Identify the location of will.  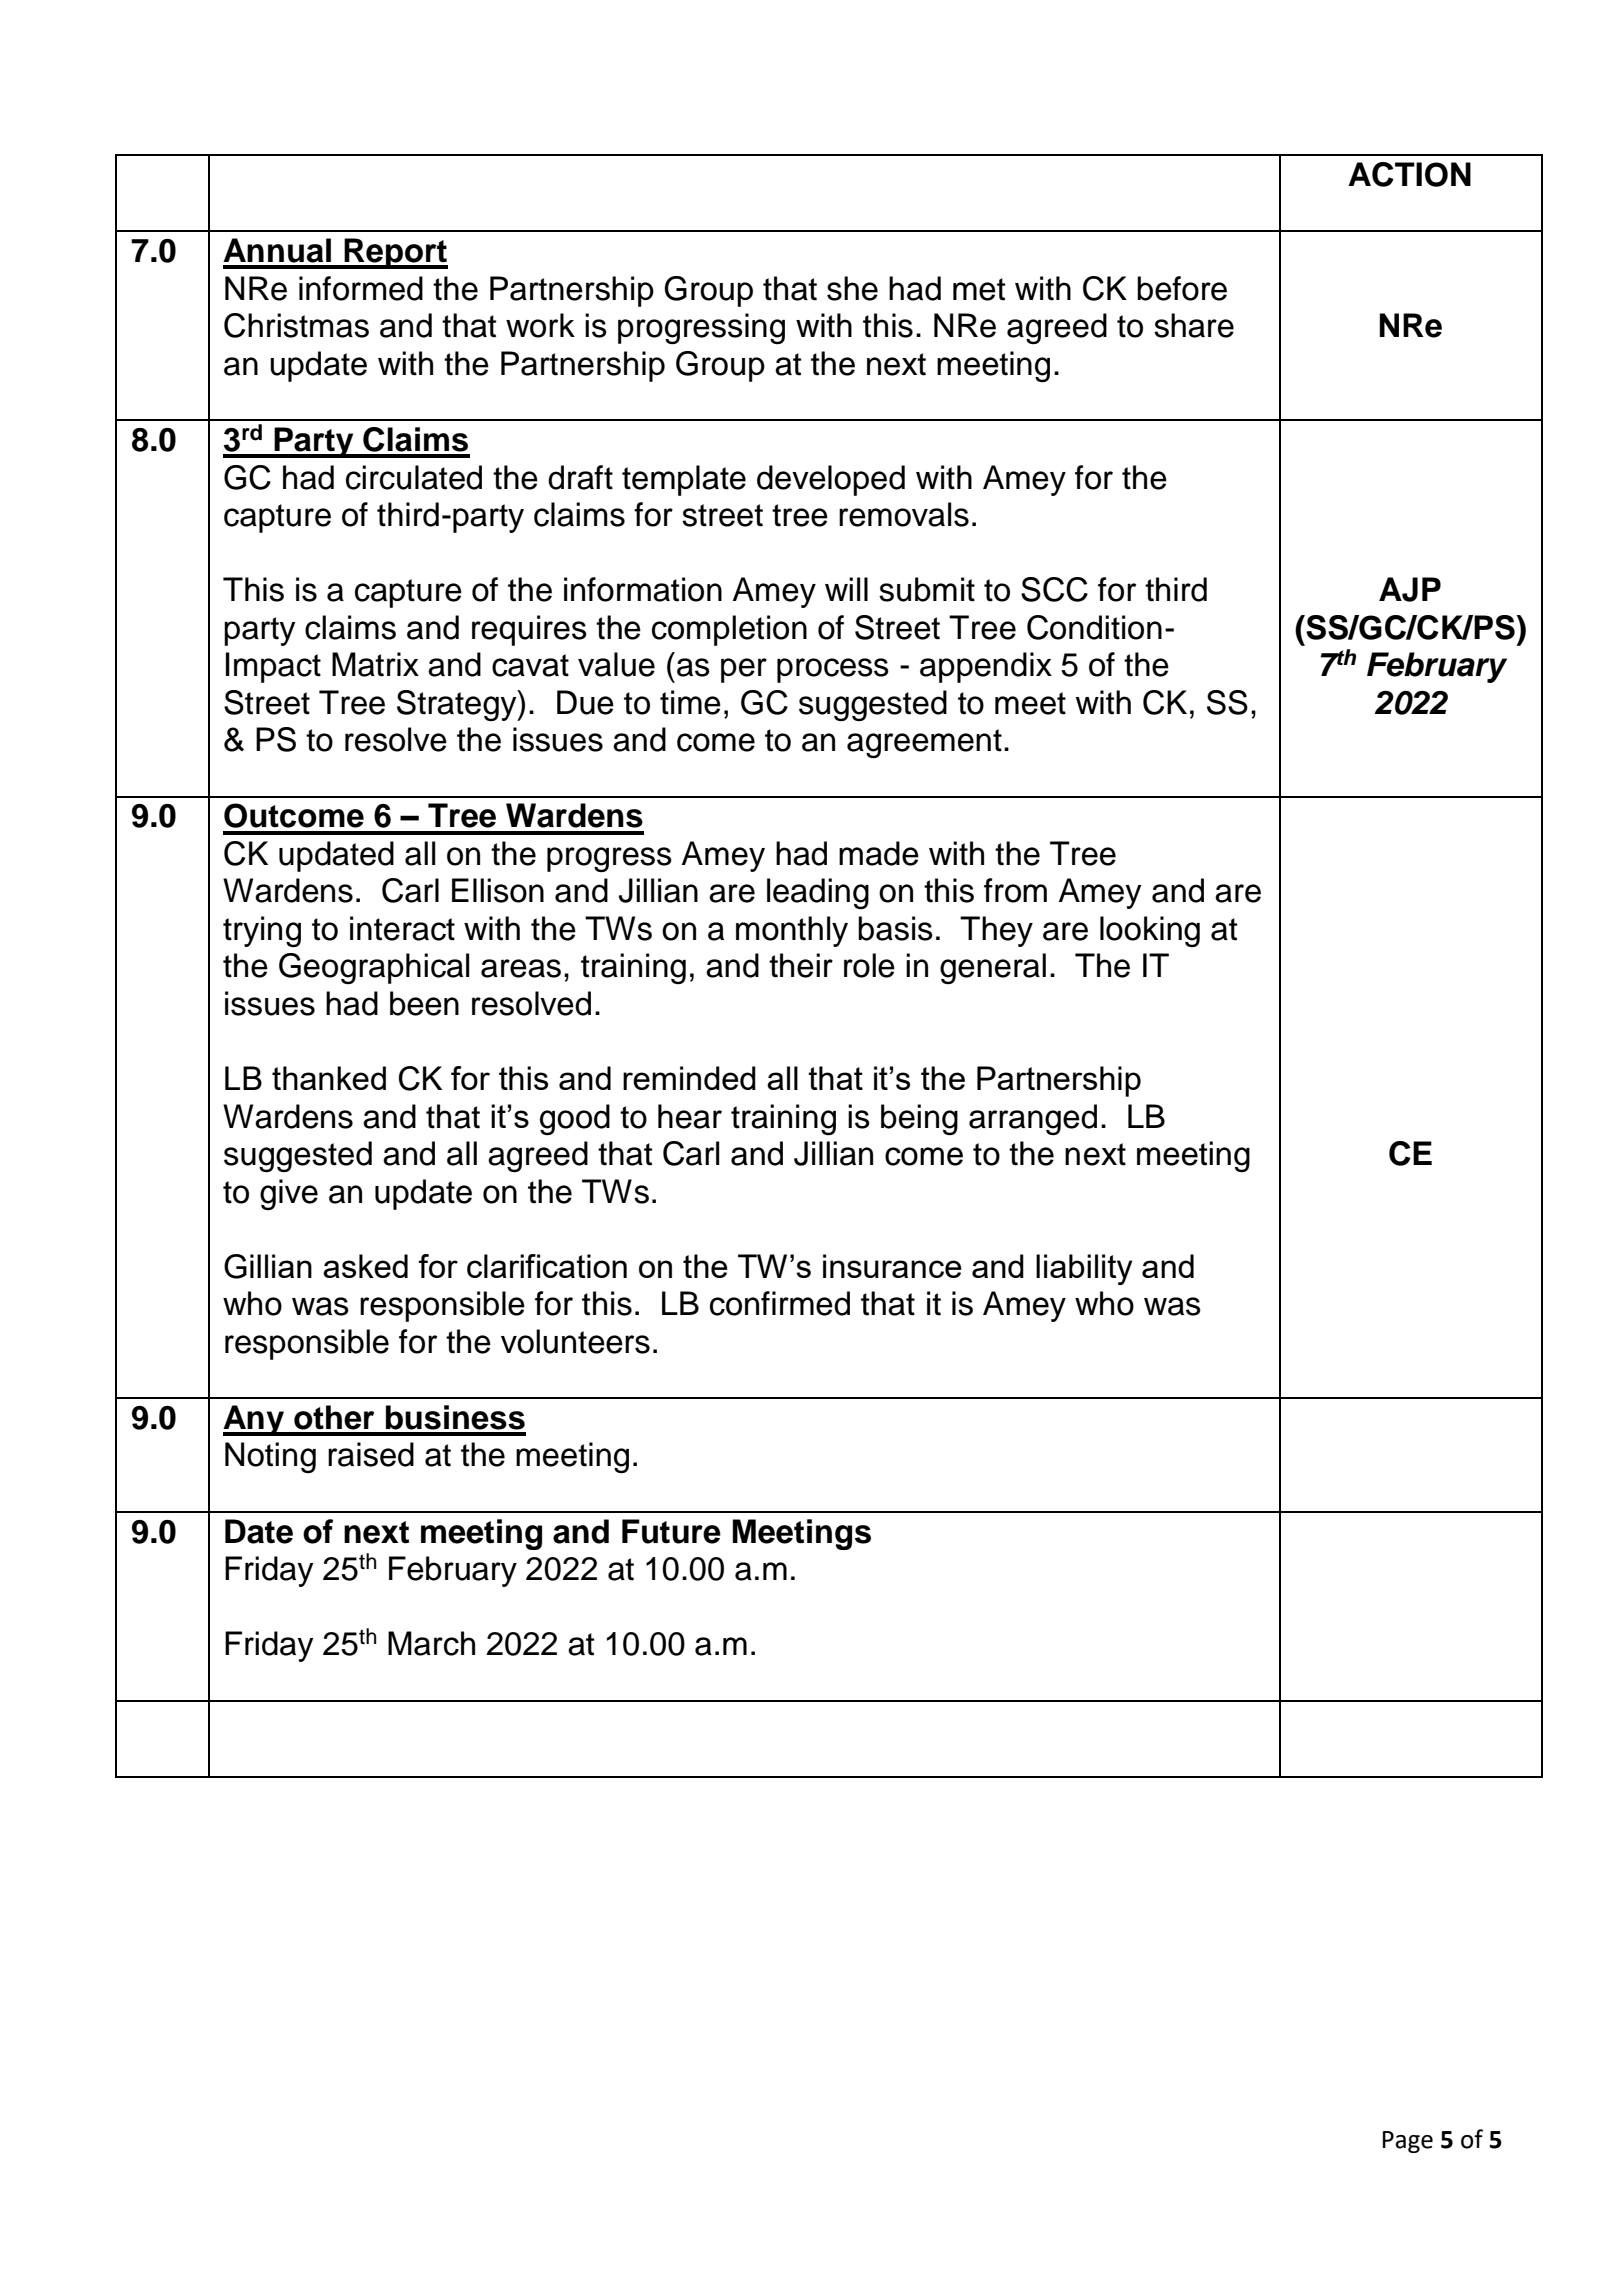
(846, 589).
